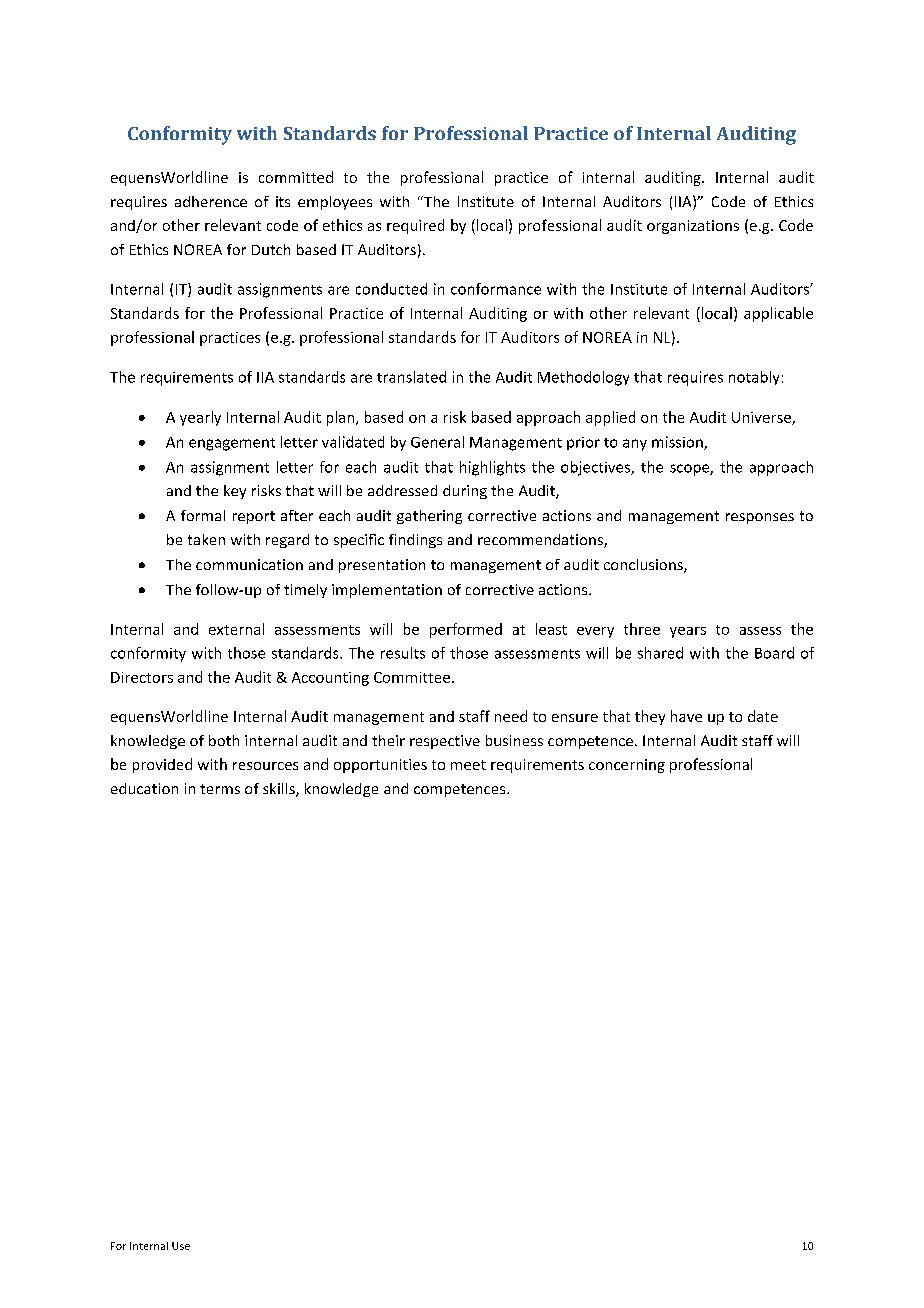 Image resolution: width=924 pixels, height=1308 pixels. What do you see at coordinates (445, 742) in the page?
I see `respective` at bounding box center [445, 742].
